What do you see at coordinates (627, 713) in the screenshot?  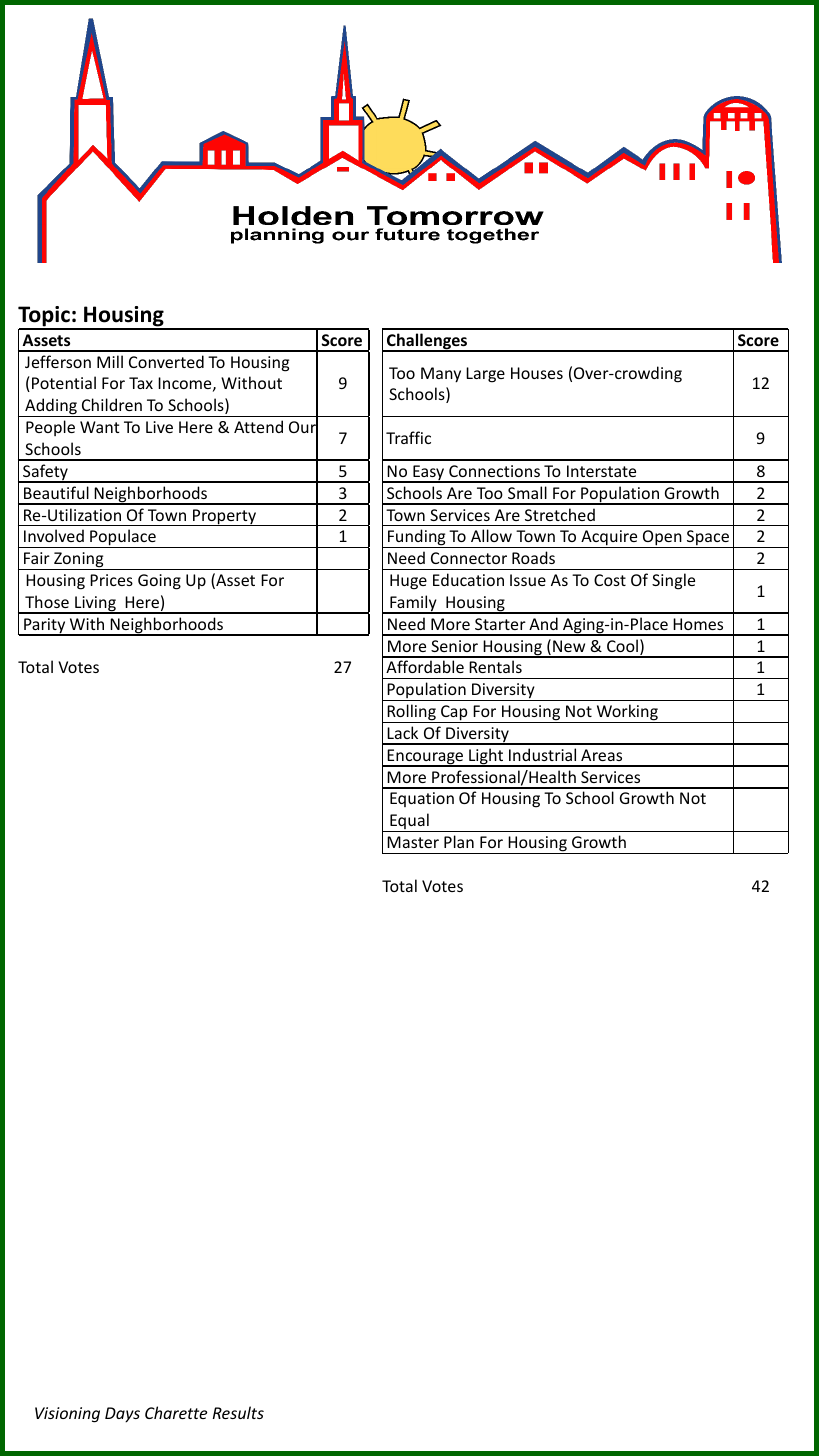 I see `Working` at bounding box center [627, 713].
